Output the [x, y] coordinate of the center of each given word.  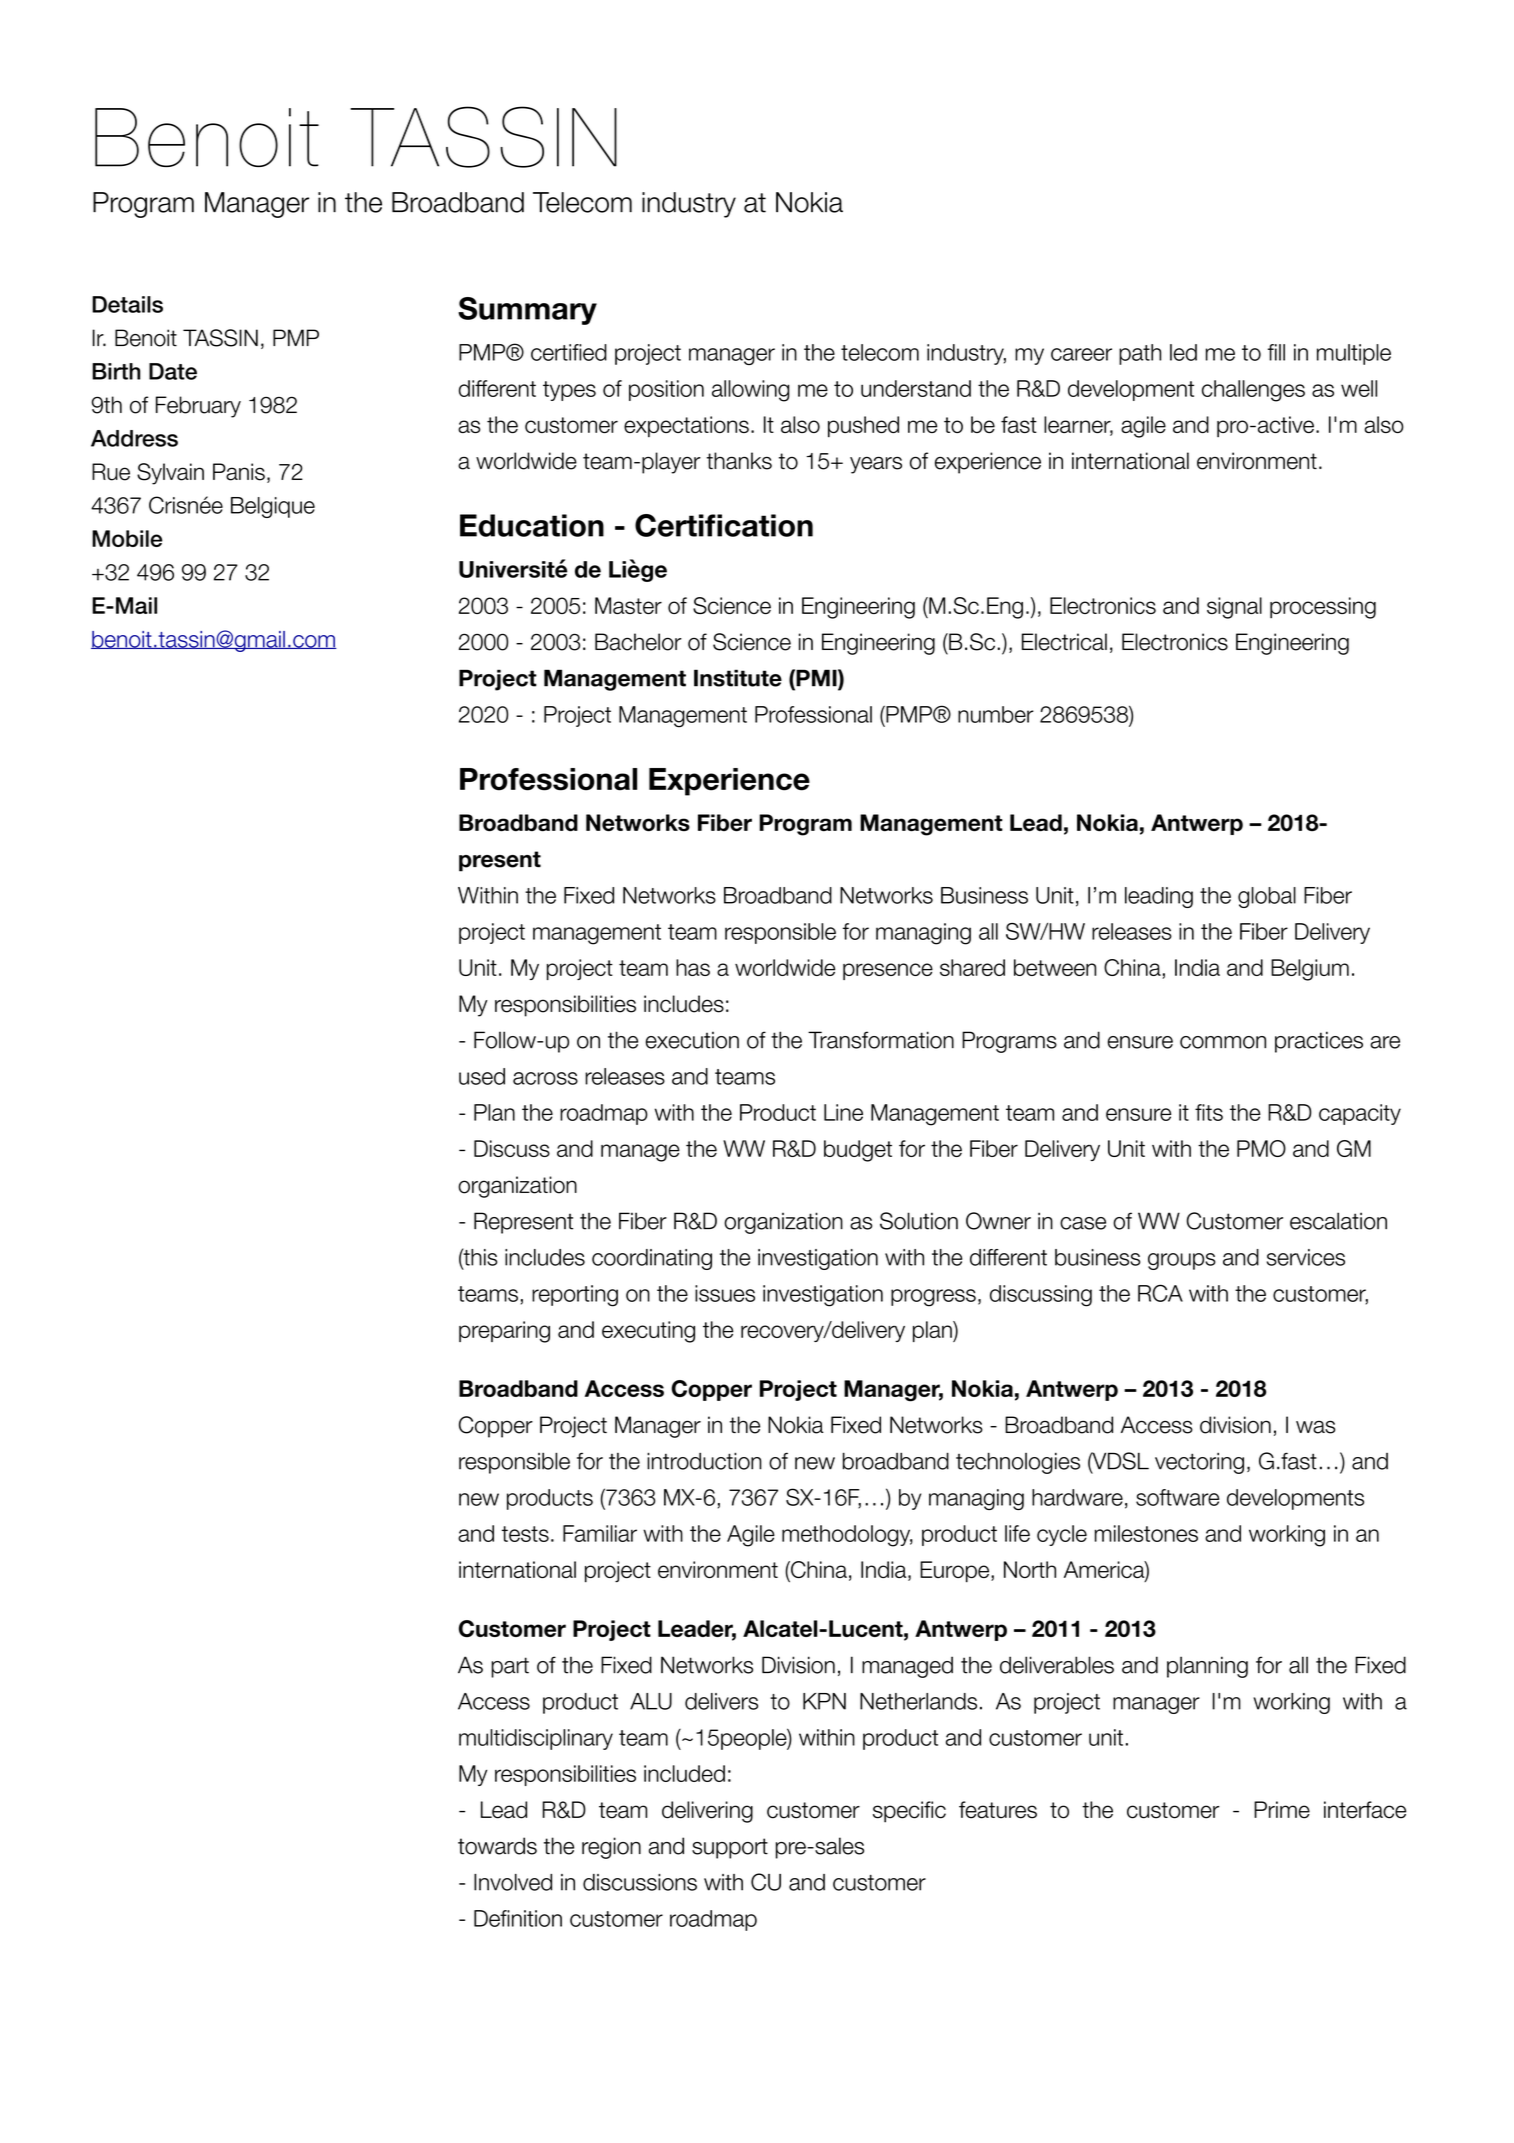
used [482, 1076]
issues [725, 1293]
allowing [751, 391]
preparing [504, 1332]
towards [497, 1846]
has [693, 967]
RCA [1160, 1293]
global [1267, 897]
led [1183, 352]
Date [173, 371]
